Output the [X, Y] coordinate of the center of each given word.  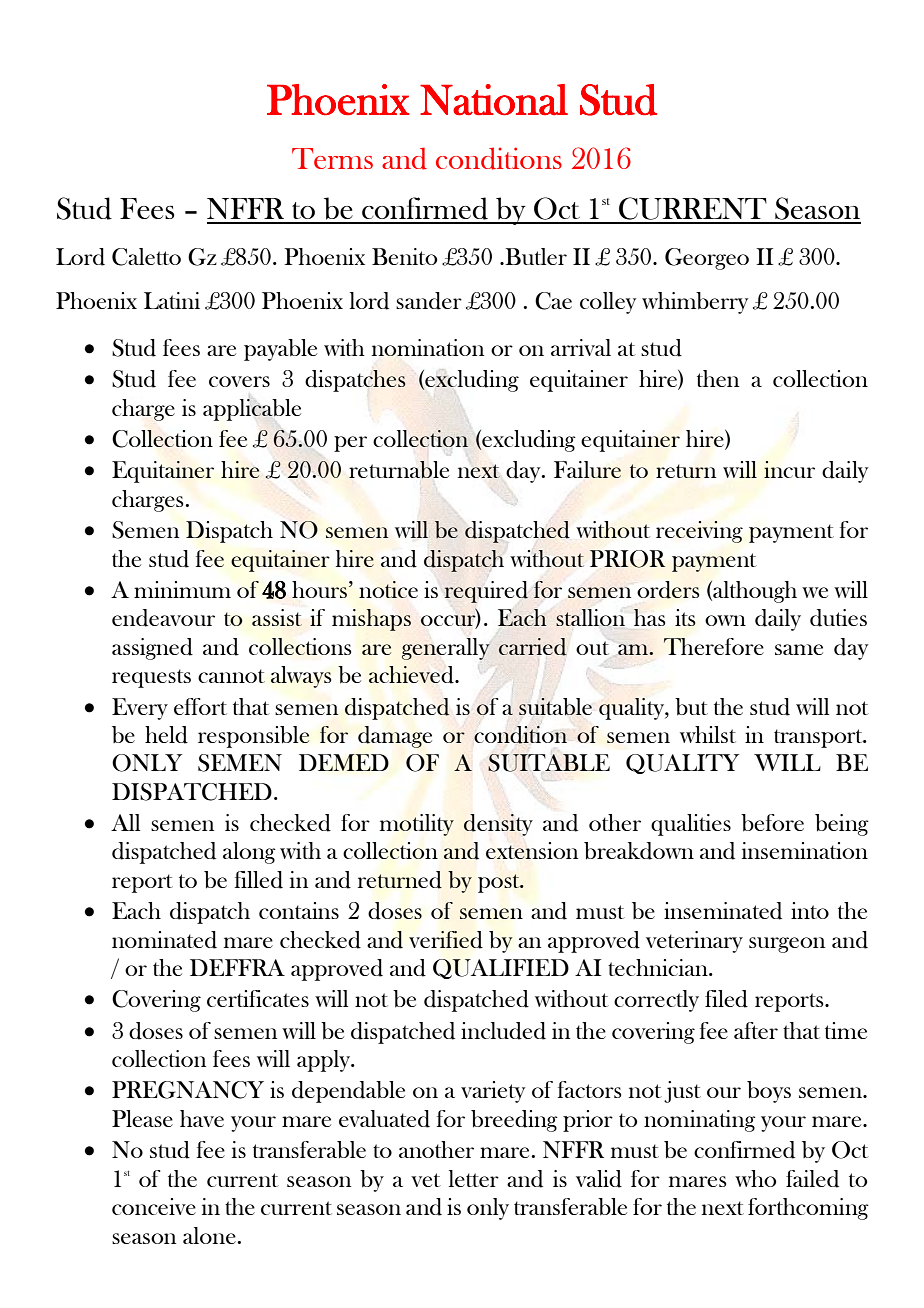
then [718, 378]
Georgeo [707, 259]
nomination [428, 347]
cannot [231, 676]
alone [210, 1235]
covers [239, 381]
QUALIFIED [501, 969]
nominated [164, 940]
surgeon [787, 945]
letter [474, 1178]
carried [533, 647]
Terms [332, 158]
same [799, 649]
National [494, 99]
